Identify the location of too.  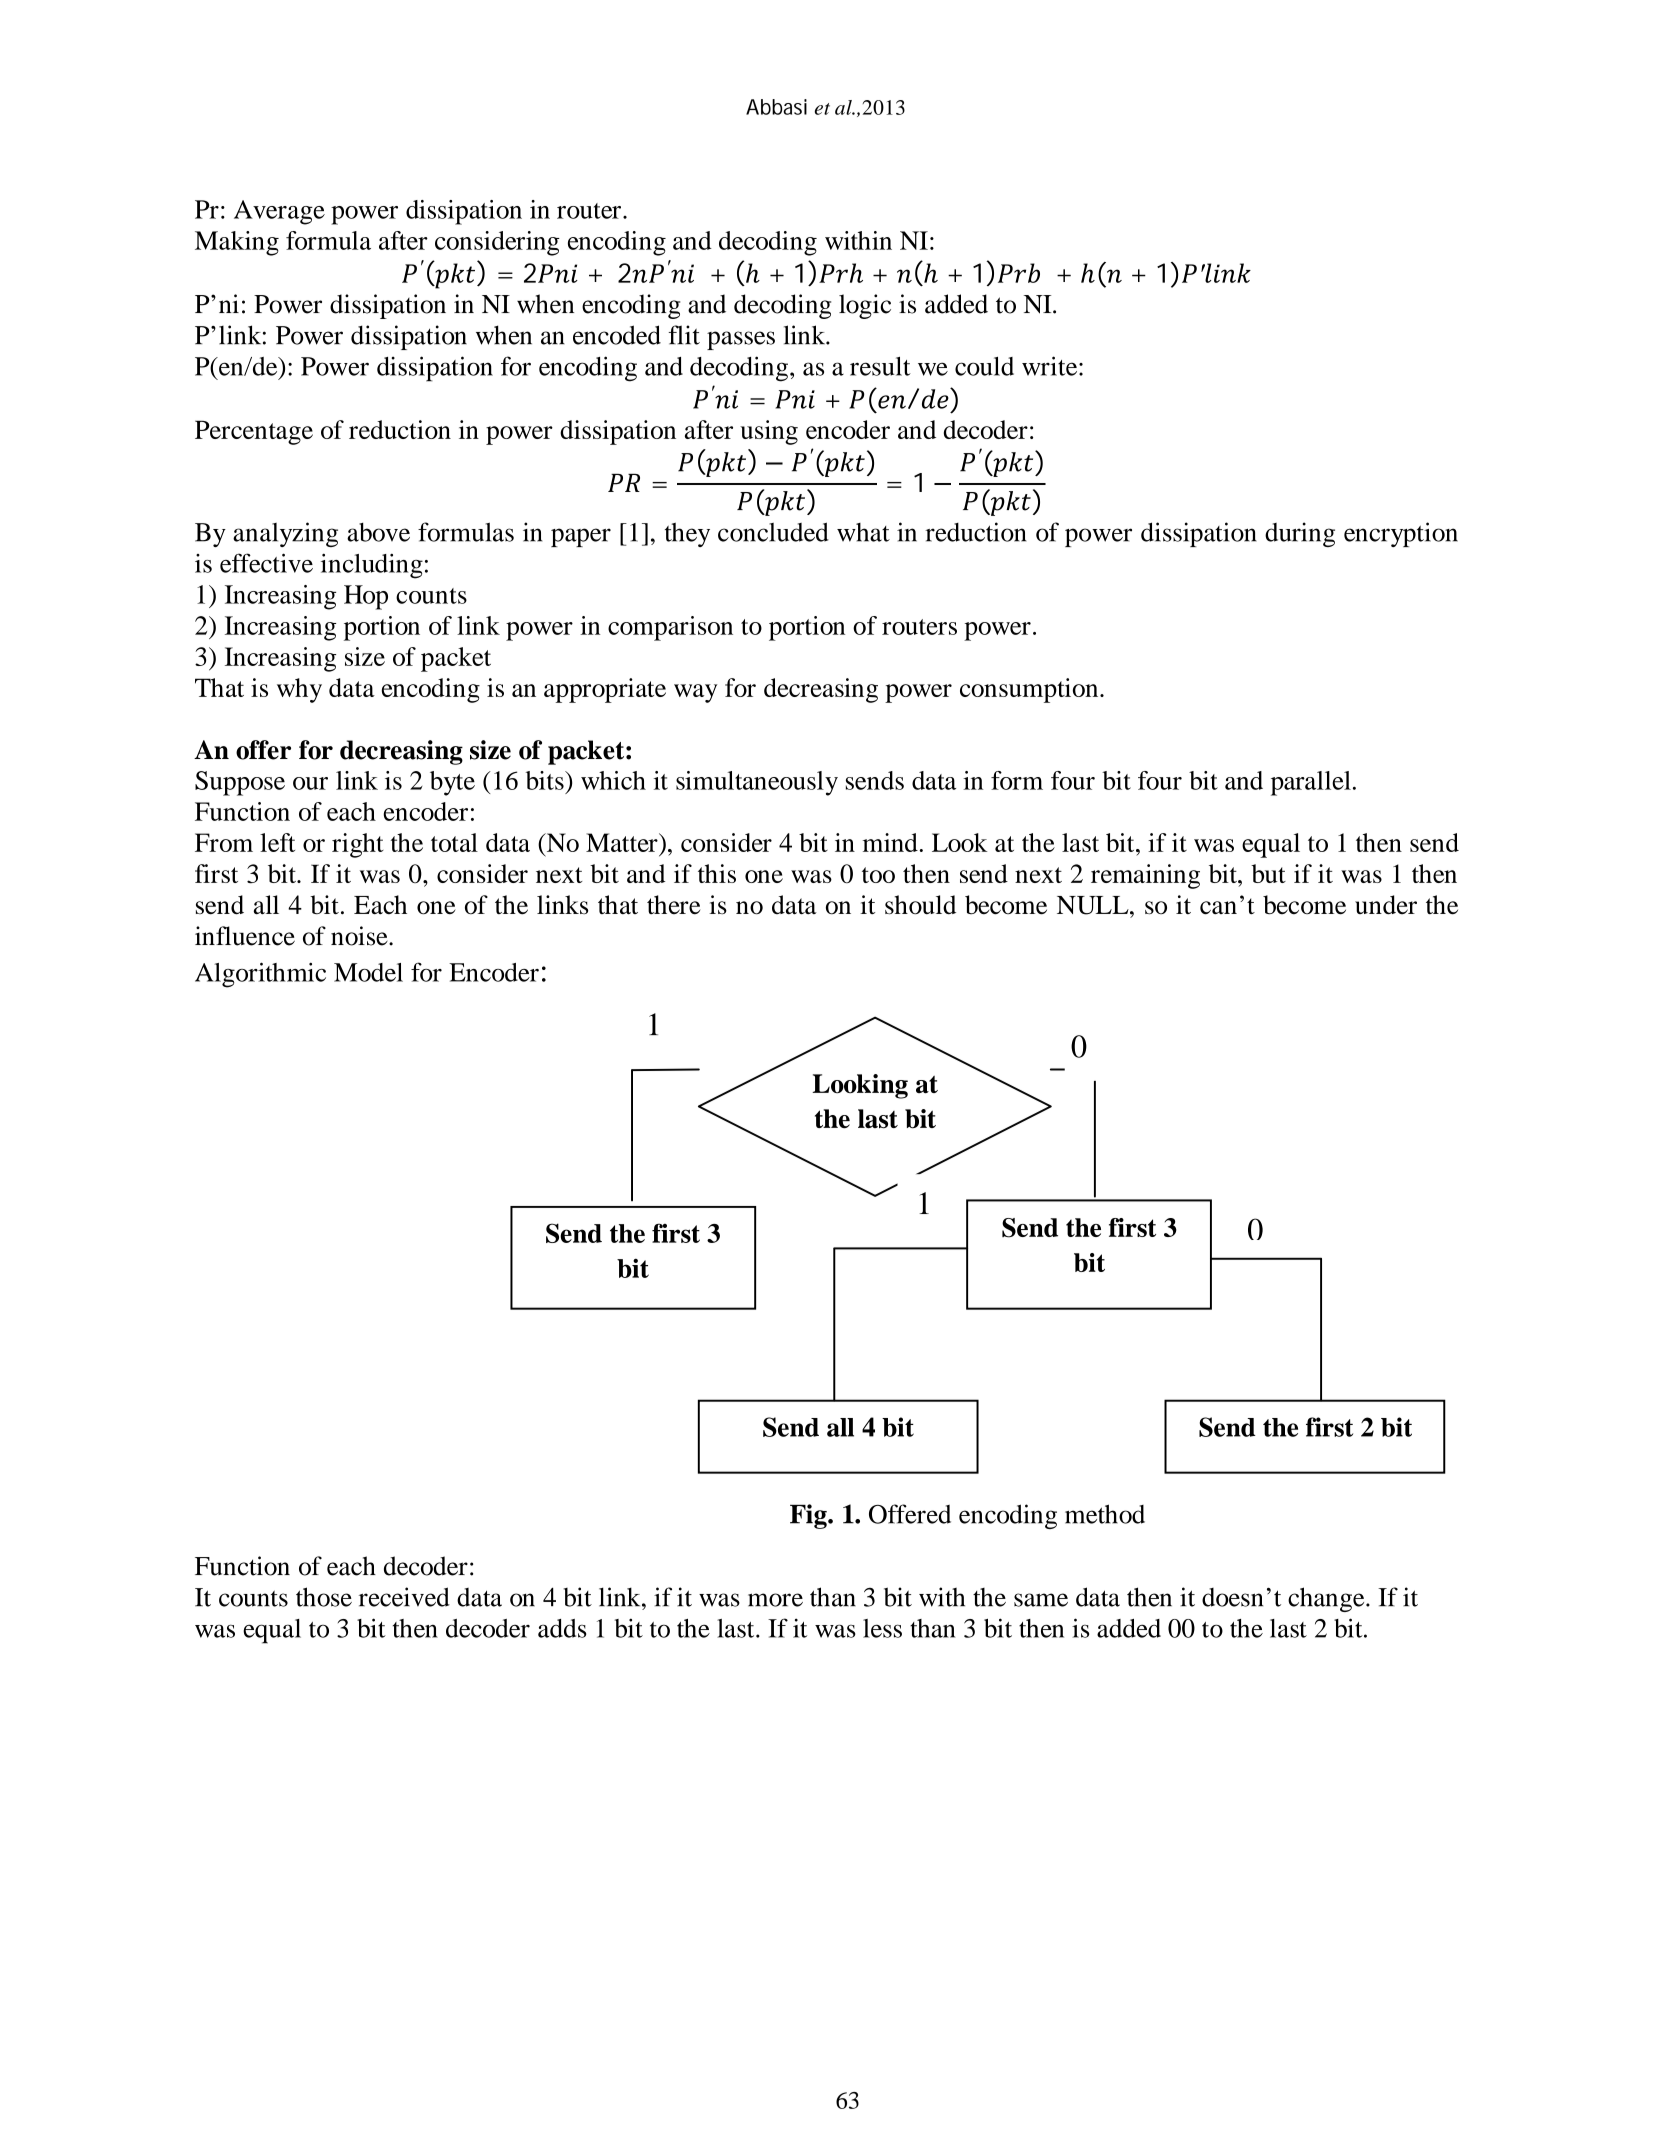
(878, 875).
